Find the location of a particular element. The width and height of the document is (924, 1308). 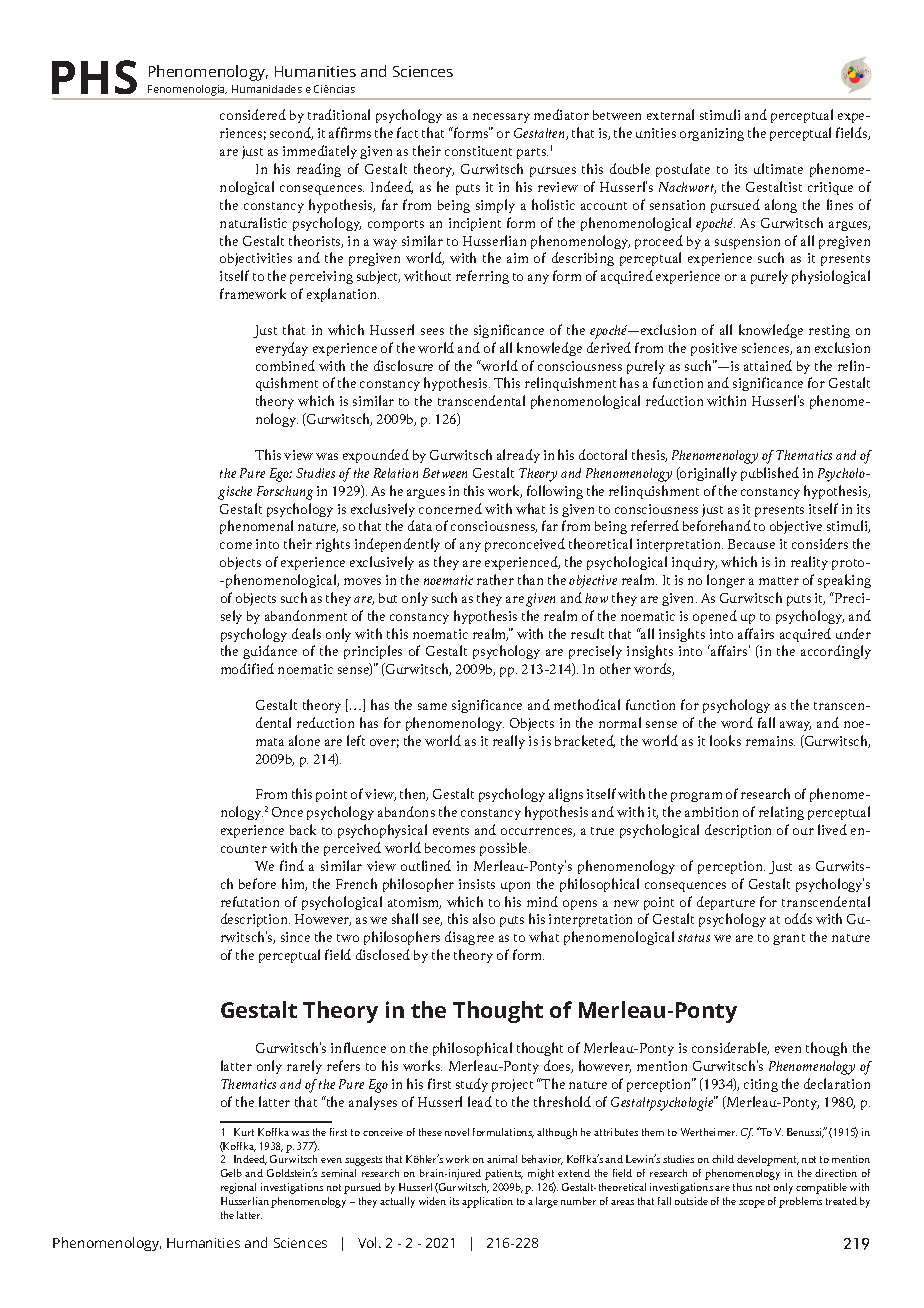

accordingly is located at coordinates (836, 652).
